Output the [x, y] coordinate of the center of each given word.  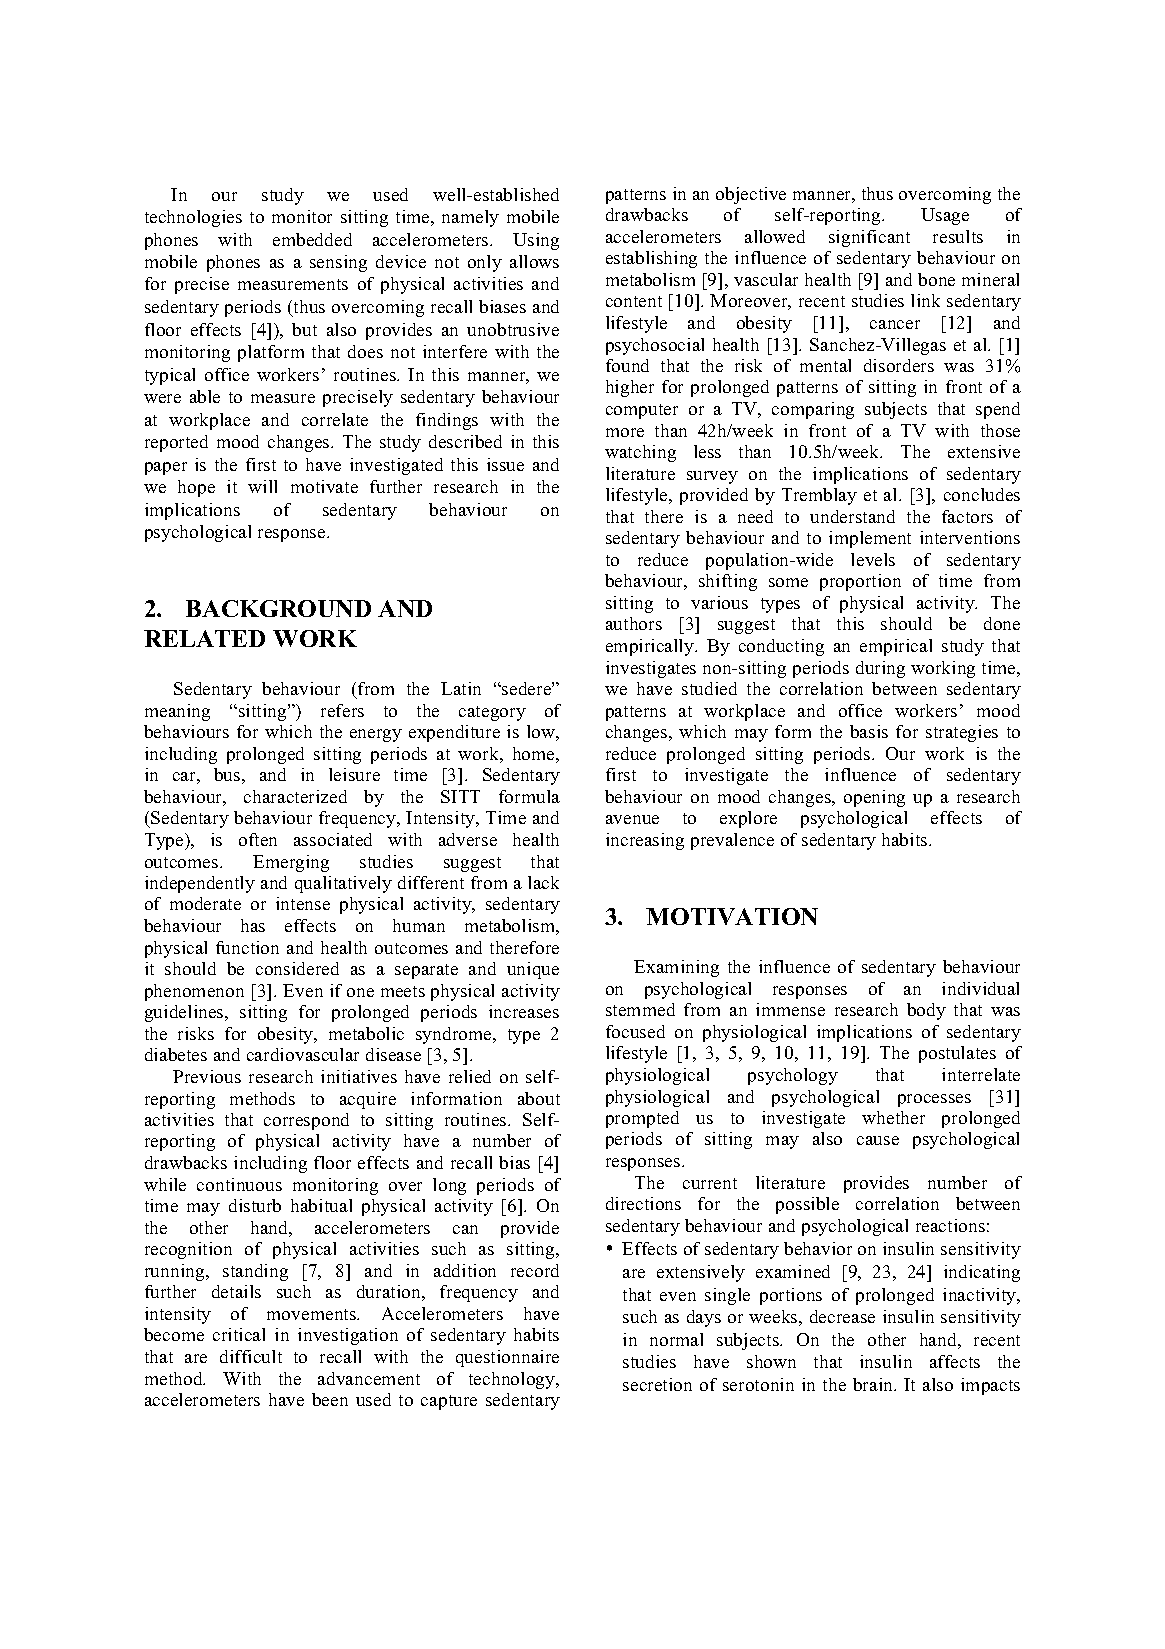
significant [869, 238]
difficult [251, 1356]
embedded [312, 239]
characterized [295, 796]
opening [874, 798]
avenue [632, 819]
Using [536, 241]
